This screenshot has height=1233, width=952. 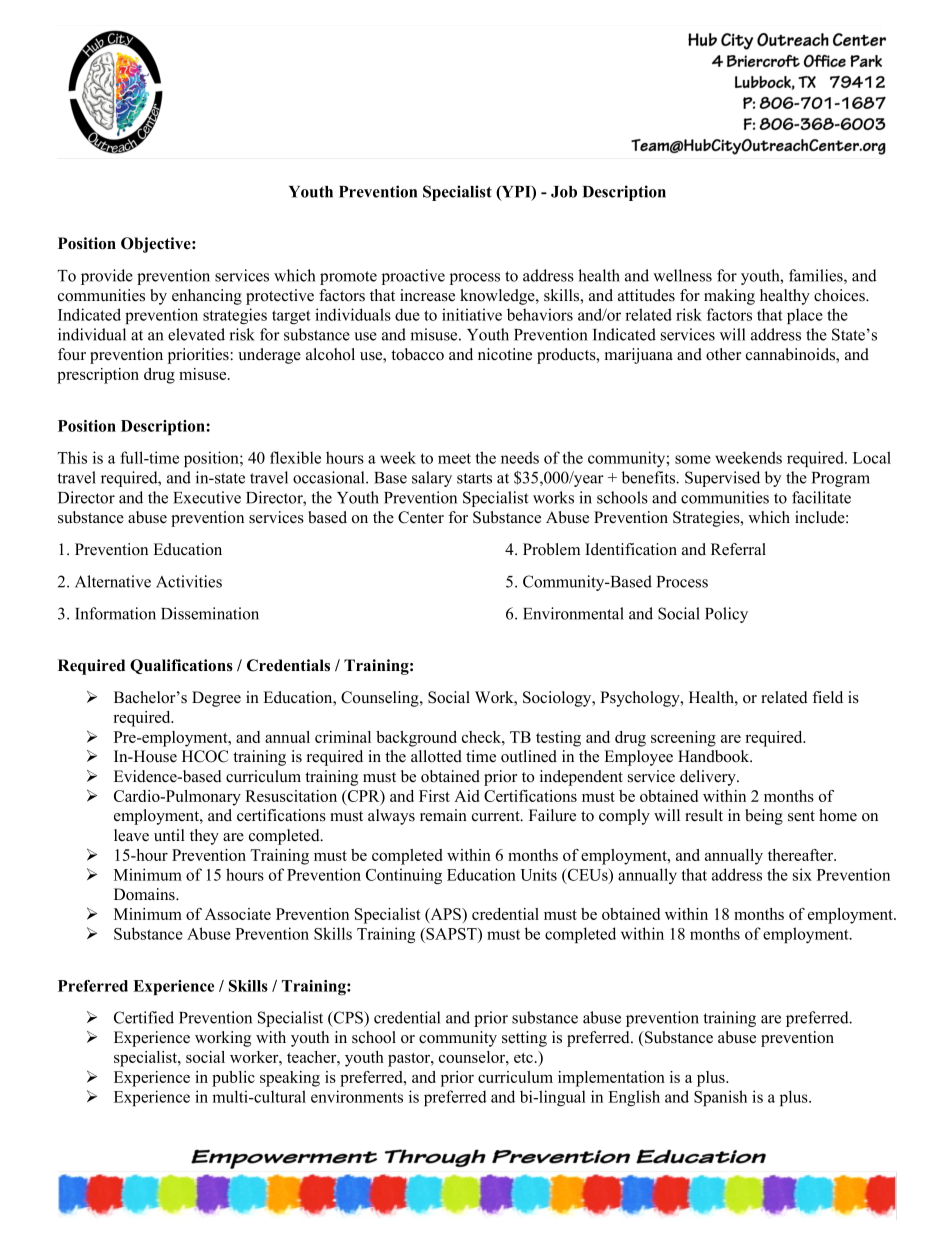 I want to click on Qualifications, so click(x=181, y=666).
